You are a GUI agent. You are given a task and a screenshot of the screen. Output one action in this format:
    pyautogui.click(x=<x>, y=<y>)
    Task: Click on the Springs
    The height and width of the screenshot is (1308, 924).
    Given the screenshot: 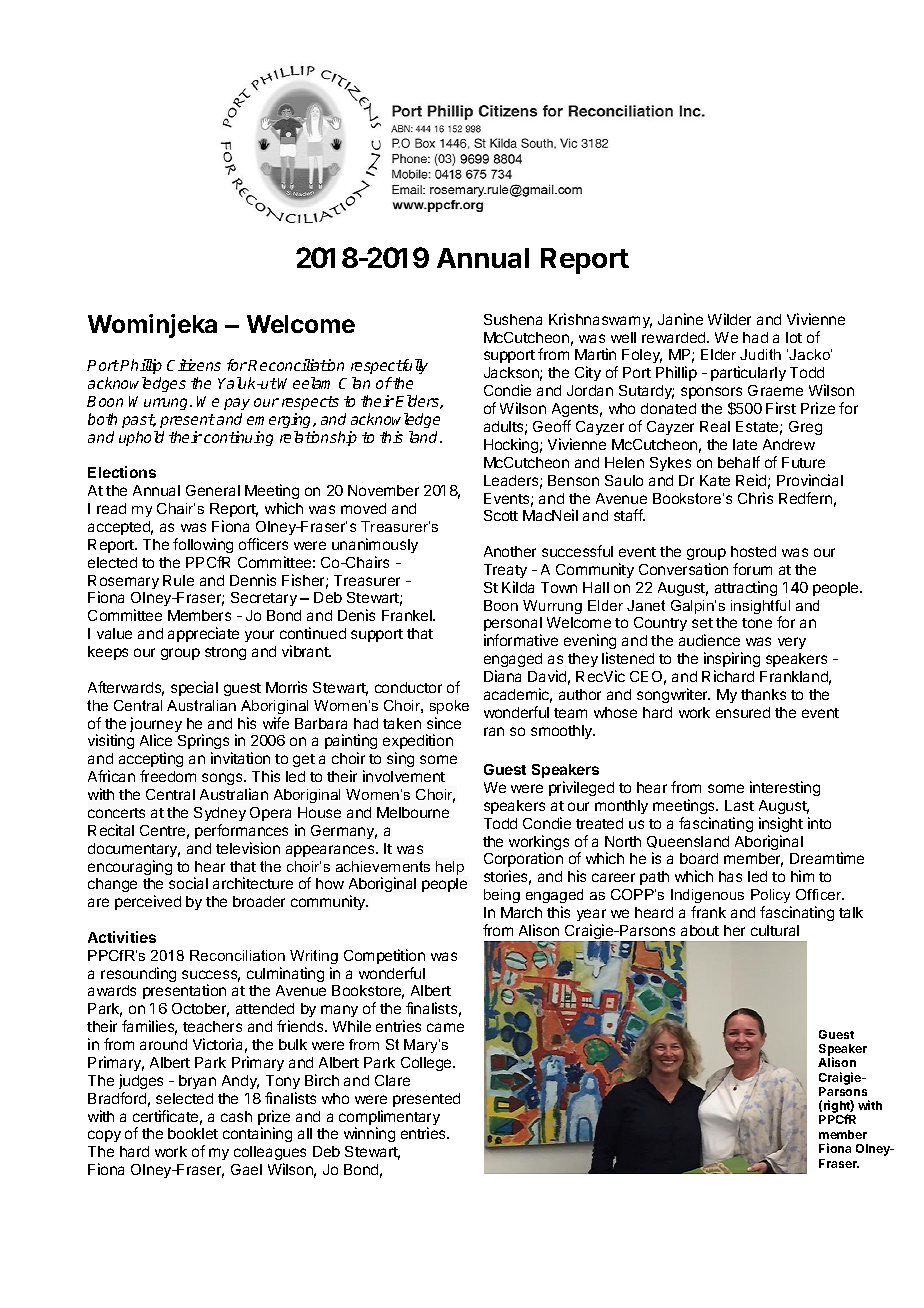 What is the action you would take?
    pyautogui.click(x=205, y=743)
